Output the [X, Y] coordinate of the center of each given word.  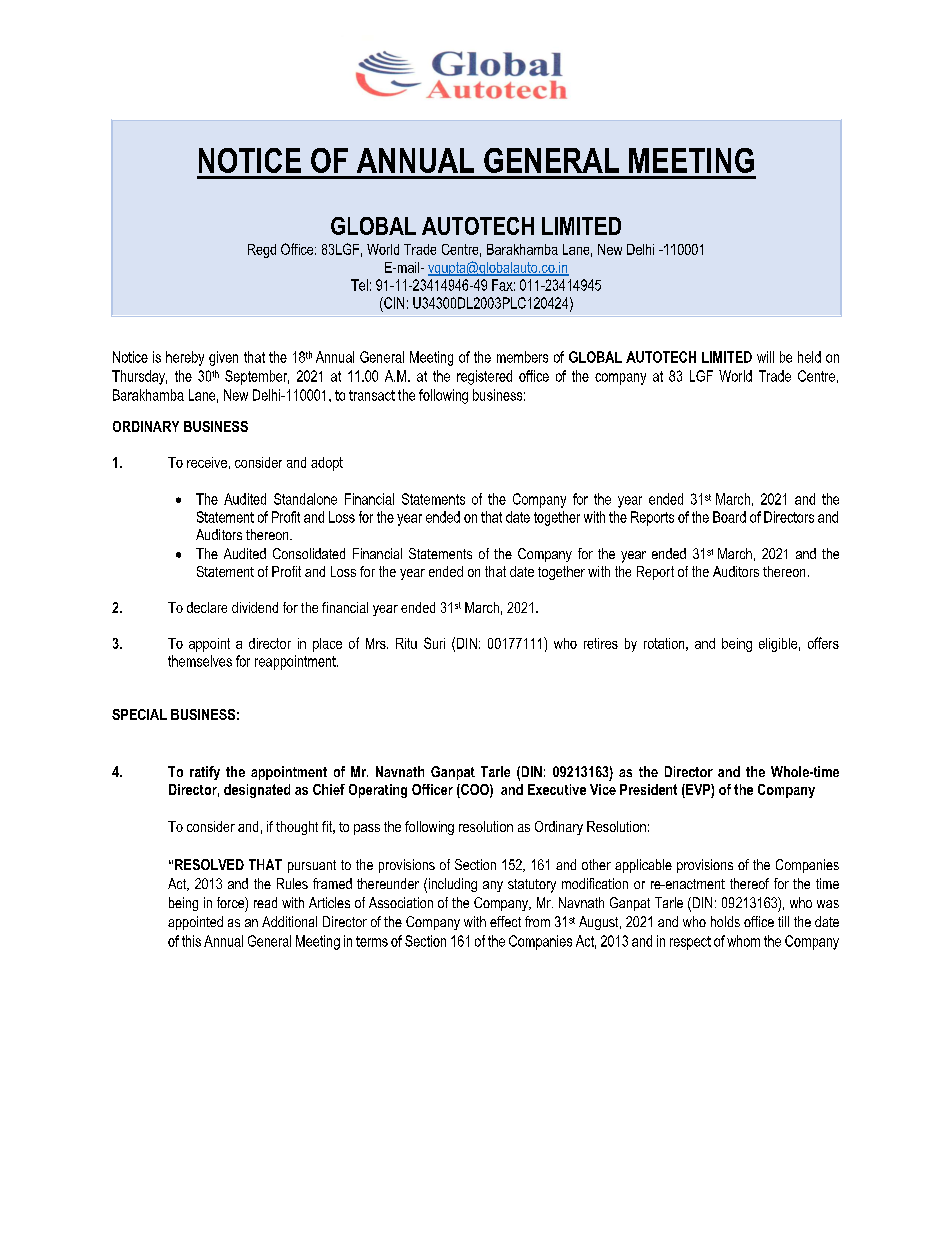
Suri [434, 643]
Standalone [305, 499]
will [765, 357]
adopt [327, 464]
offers [823, 643]
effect [505, 921]
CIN [393, 303]
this [191, 941]
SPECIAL [139, 714]
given [223, 358]
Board [729, 517]
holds [725, 921]
